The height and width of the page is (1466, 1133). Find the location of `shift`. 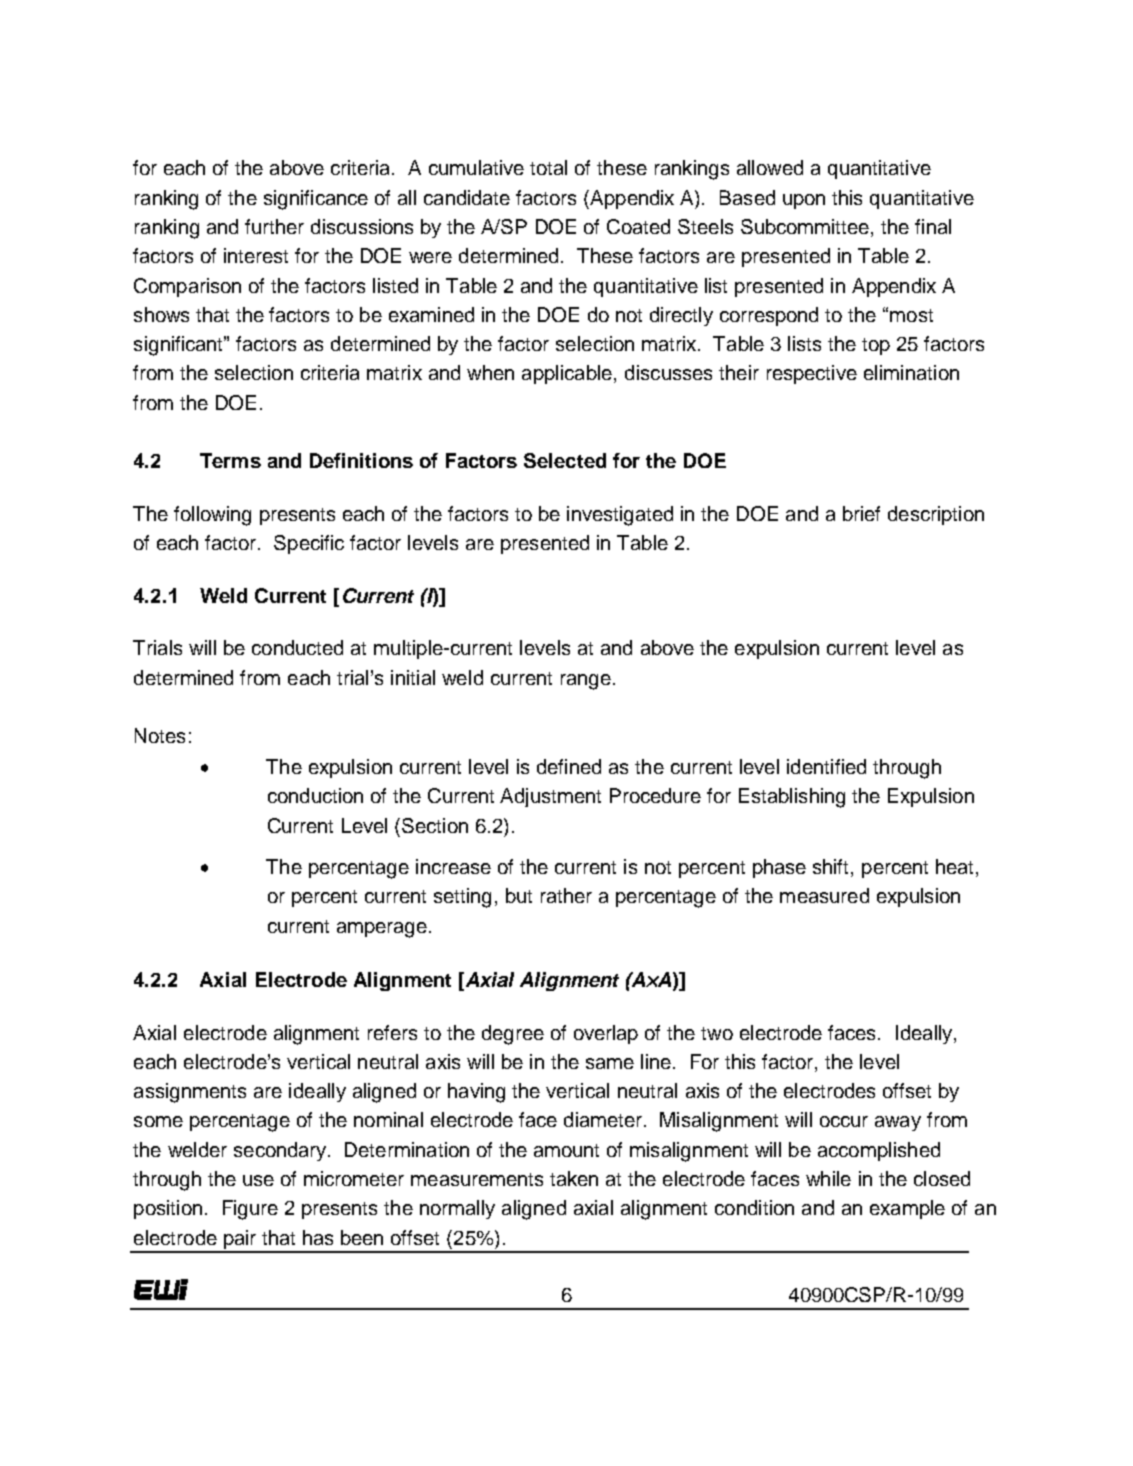

shift is located at coordinates (832, 868).
